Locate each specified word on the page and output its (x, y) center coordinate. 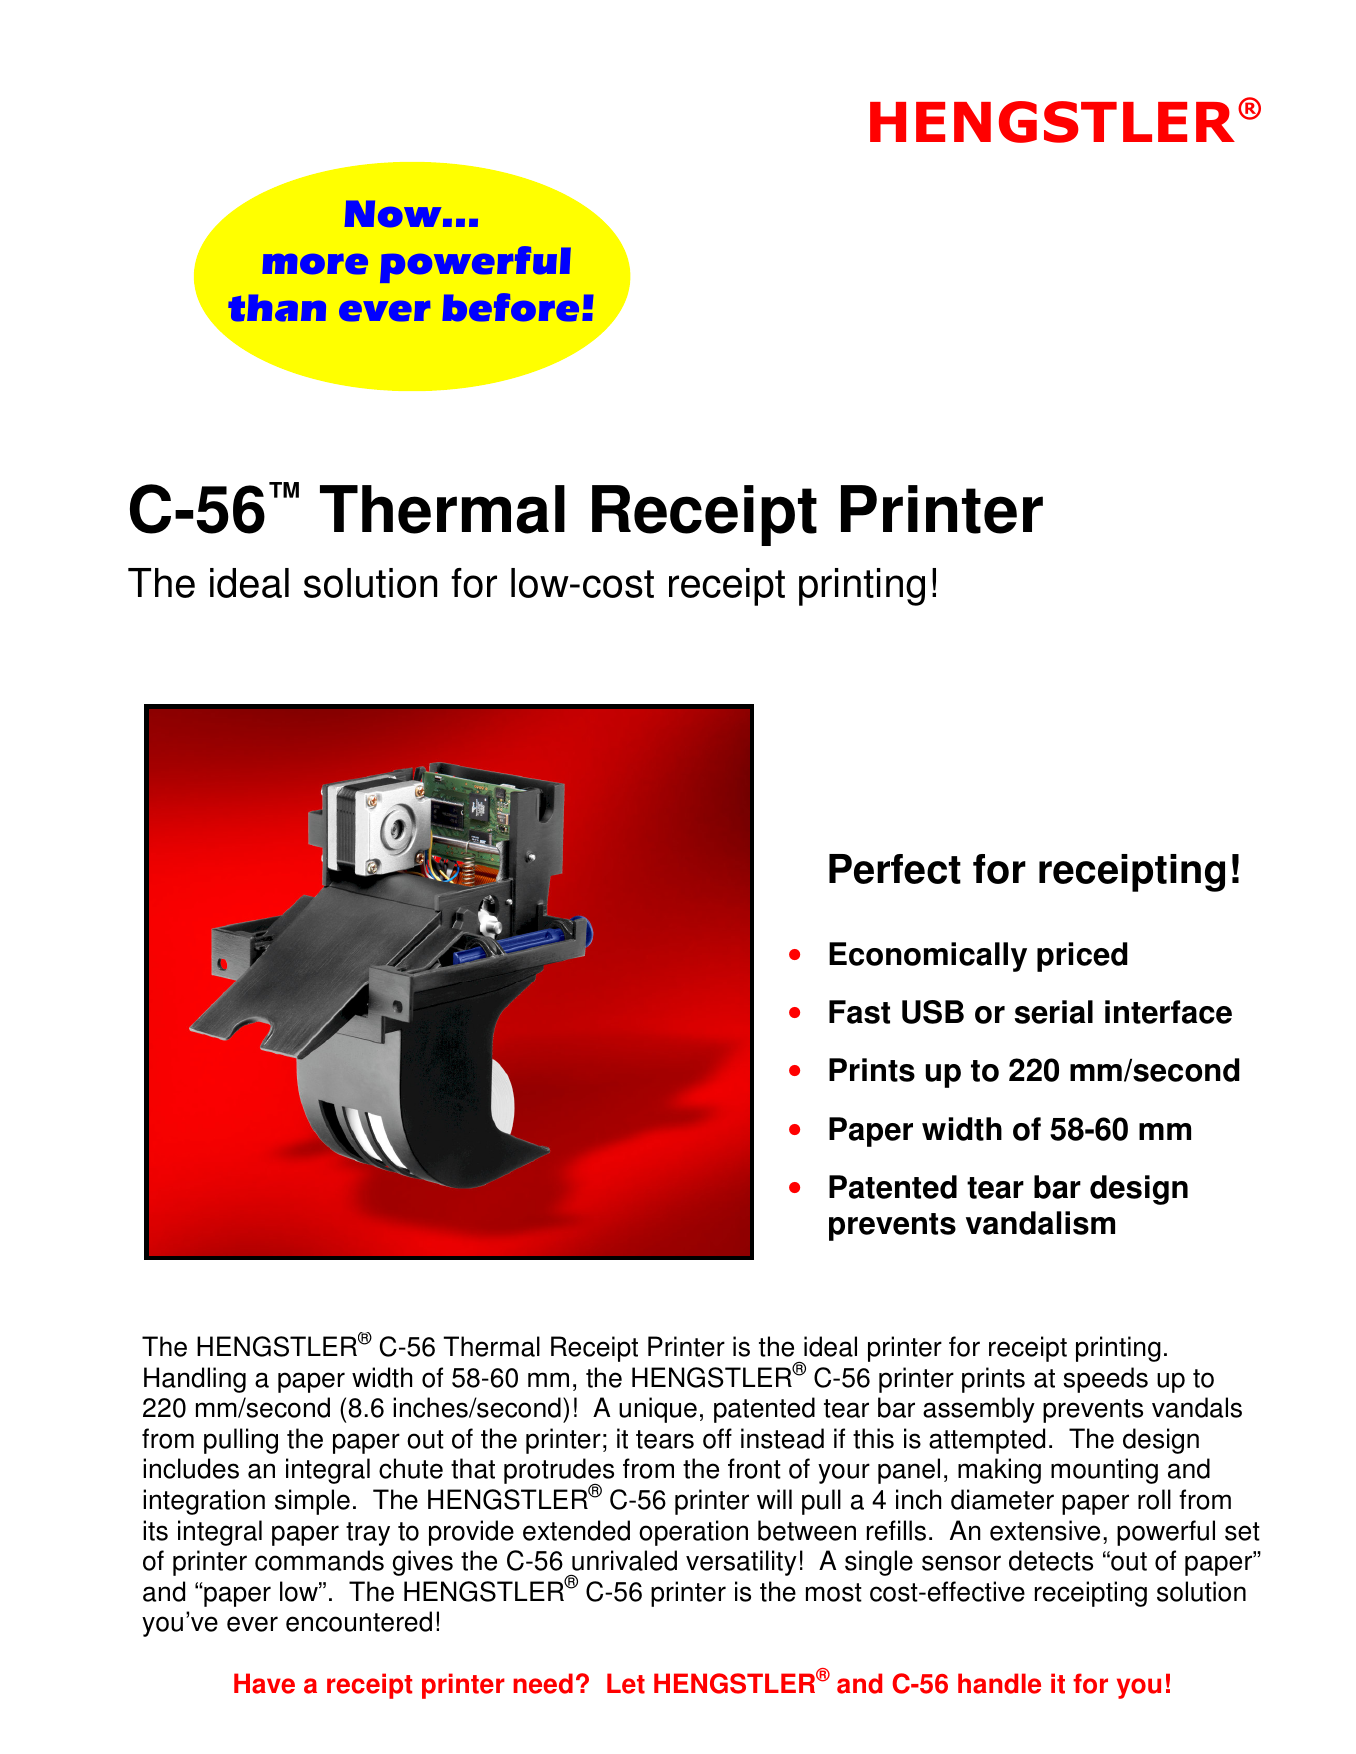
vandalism (1040, 1223)
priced (1082, 957)
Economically (928, 957)
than (277, 308)
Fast (859, 1012)
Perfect (895, 869)
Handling (195, 1380)
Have (264, 1683)
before (510, 307)
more (315, 264)
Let (626, 1683)
